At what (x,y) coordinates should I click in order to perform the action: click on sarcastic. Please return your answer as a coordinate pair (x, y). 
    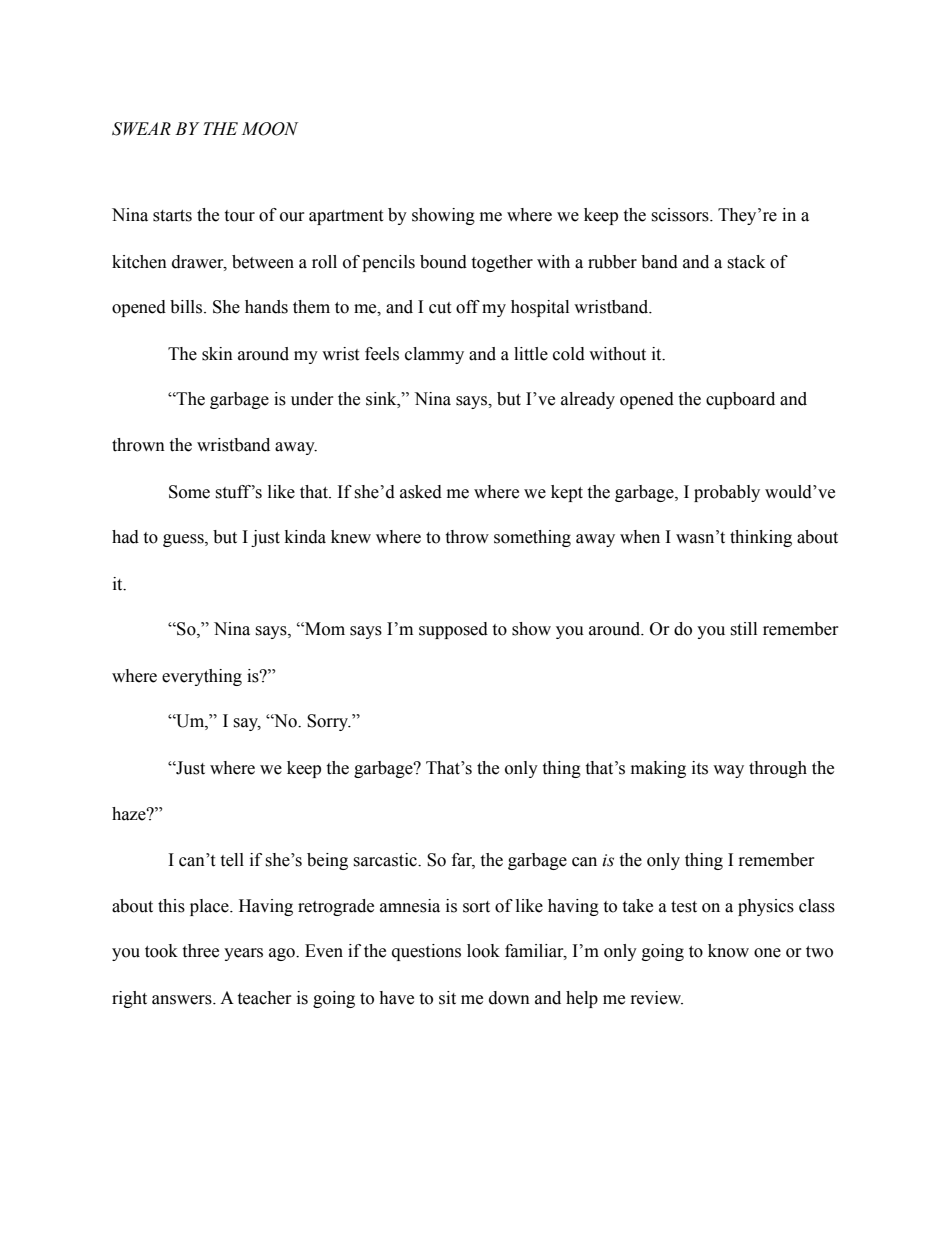
    Looking at the image, I should click on (386, 860).
